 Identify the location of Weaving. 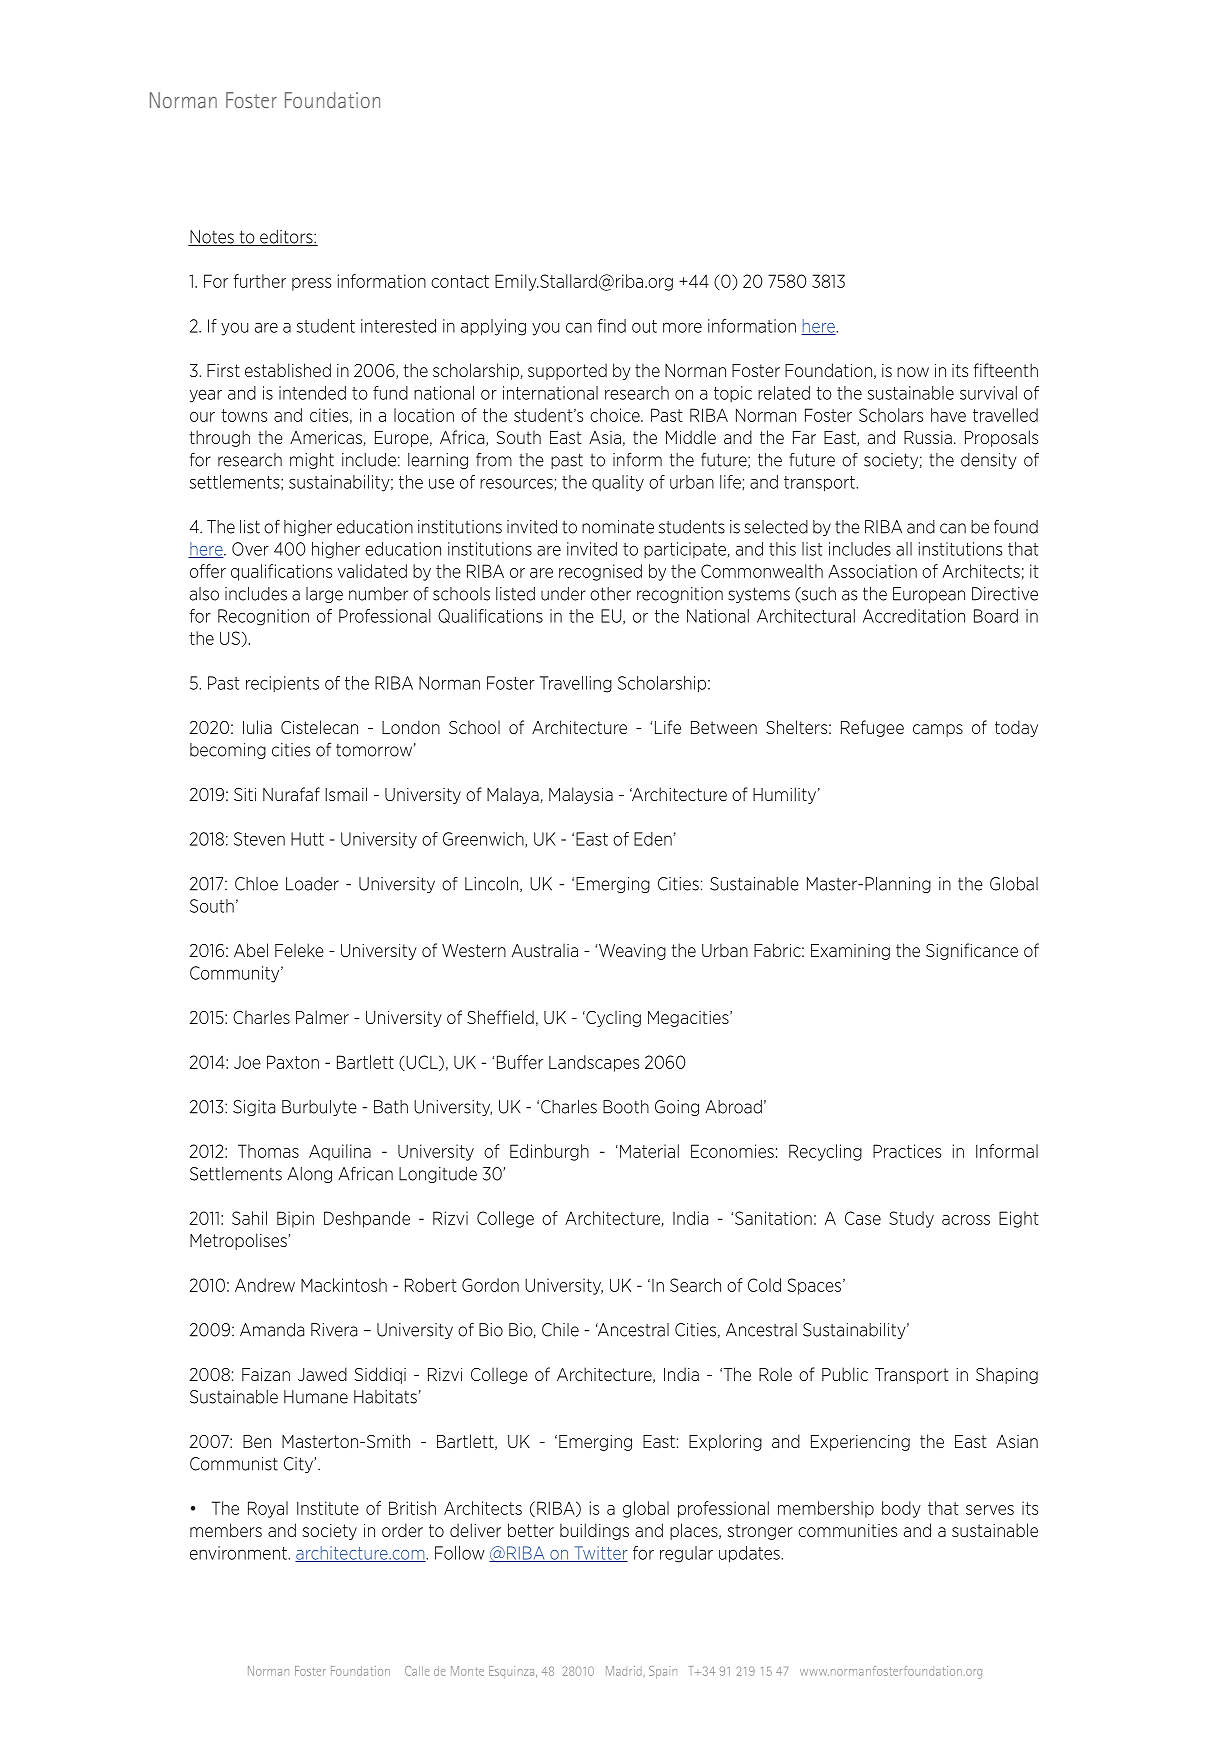
(631, 952).
